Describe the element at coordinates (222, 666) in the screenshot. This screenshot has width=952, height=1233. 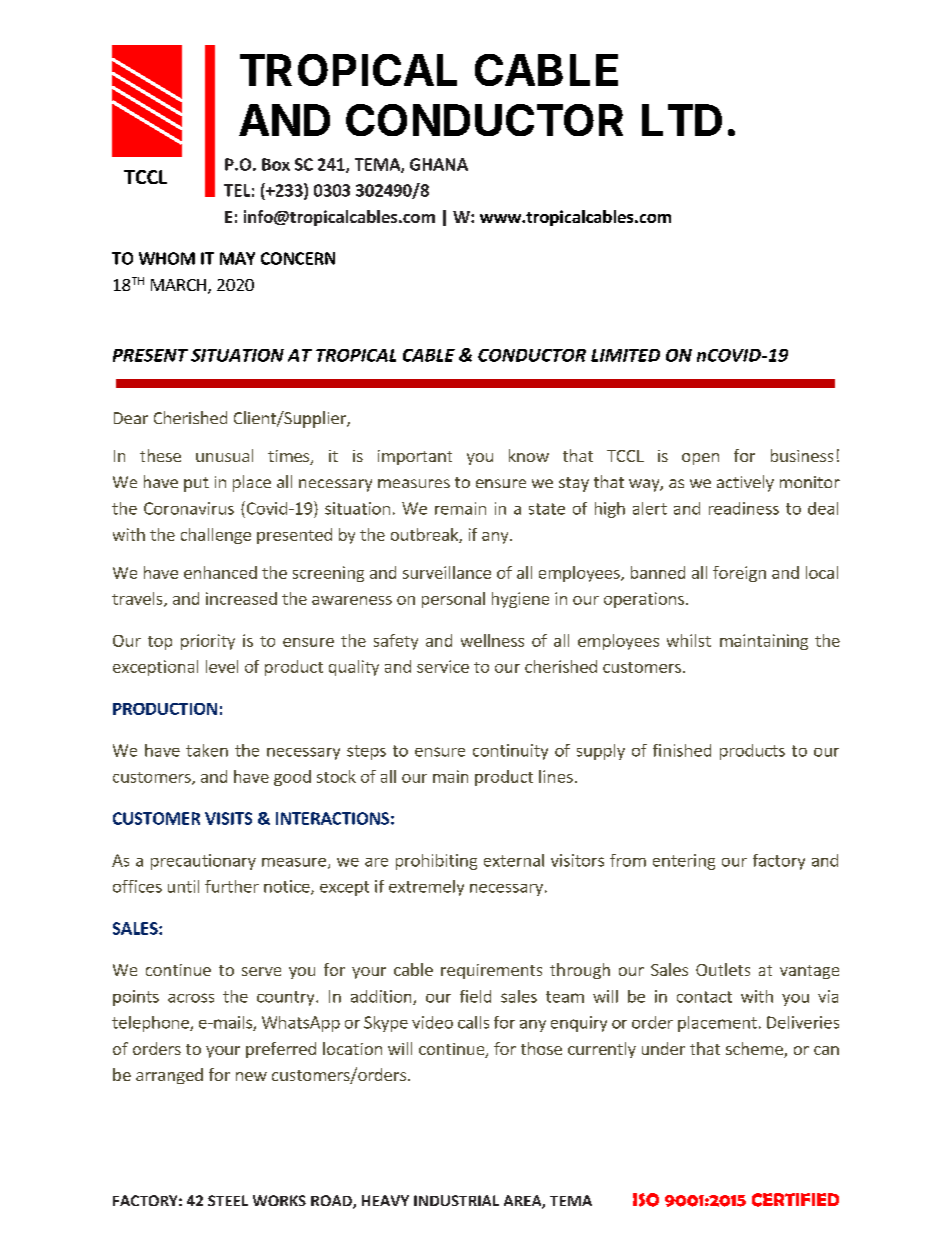
I see `level` at that location.
